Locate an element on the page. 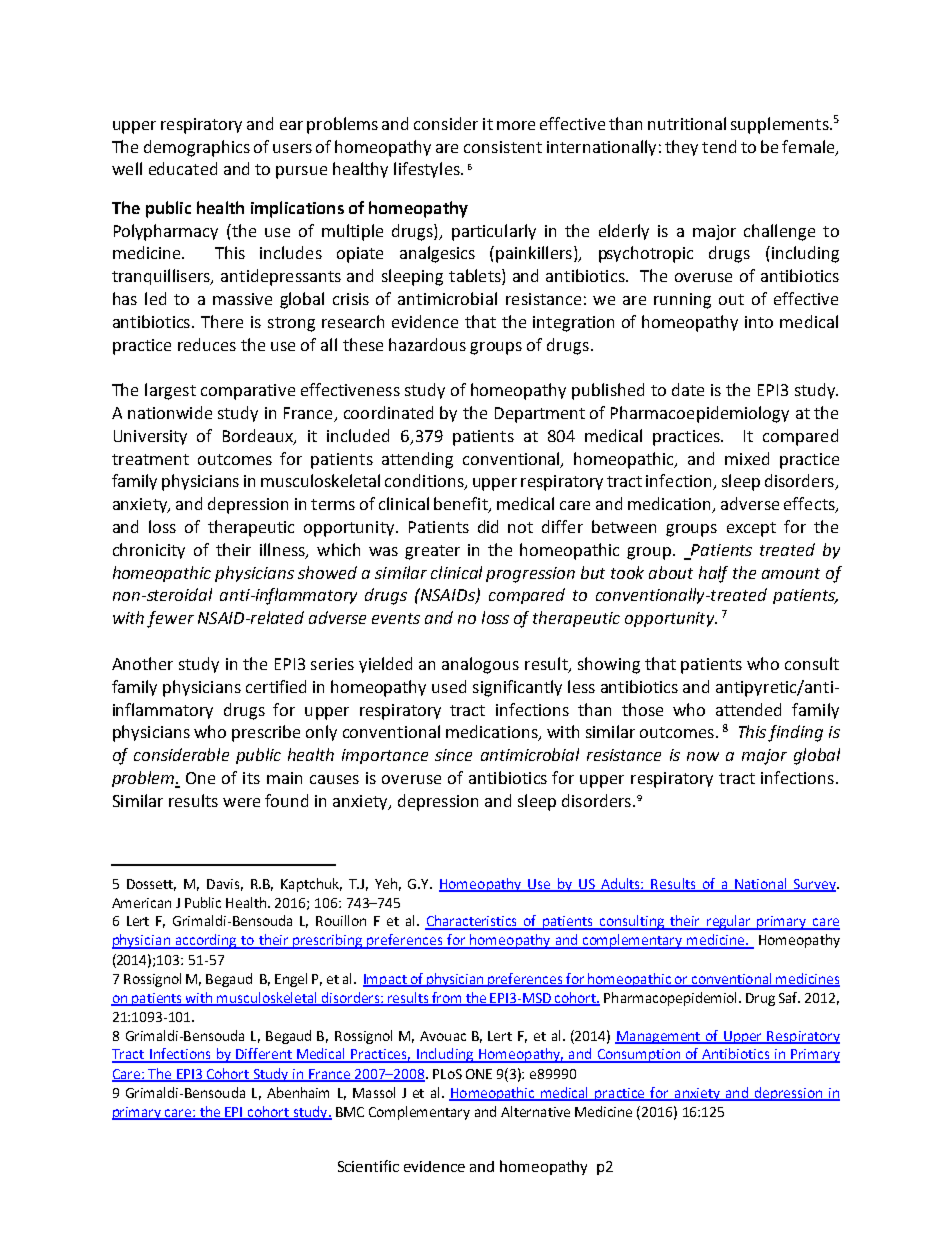 This page has width=952, height=1233. demographics is located at coordinates (197, 148).
